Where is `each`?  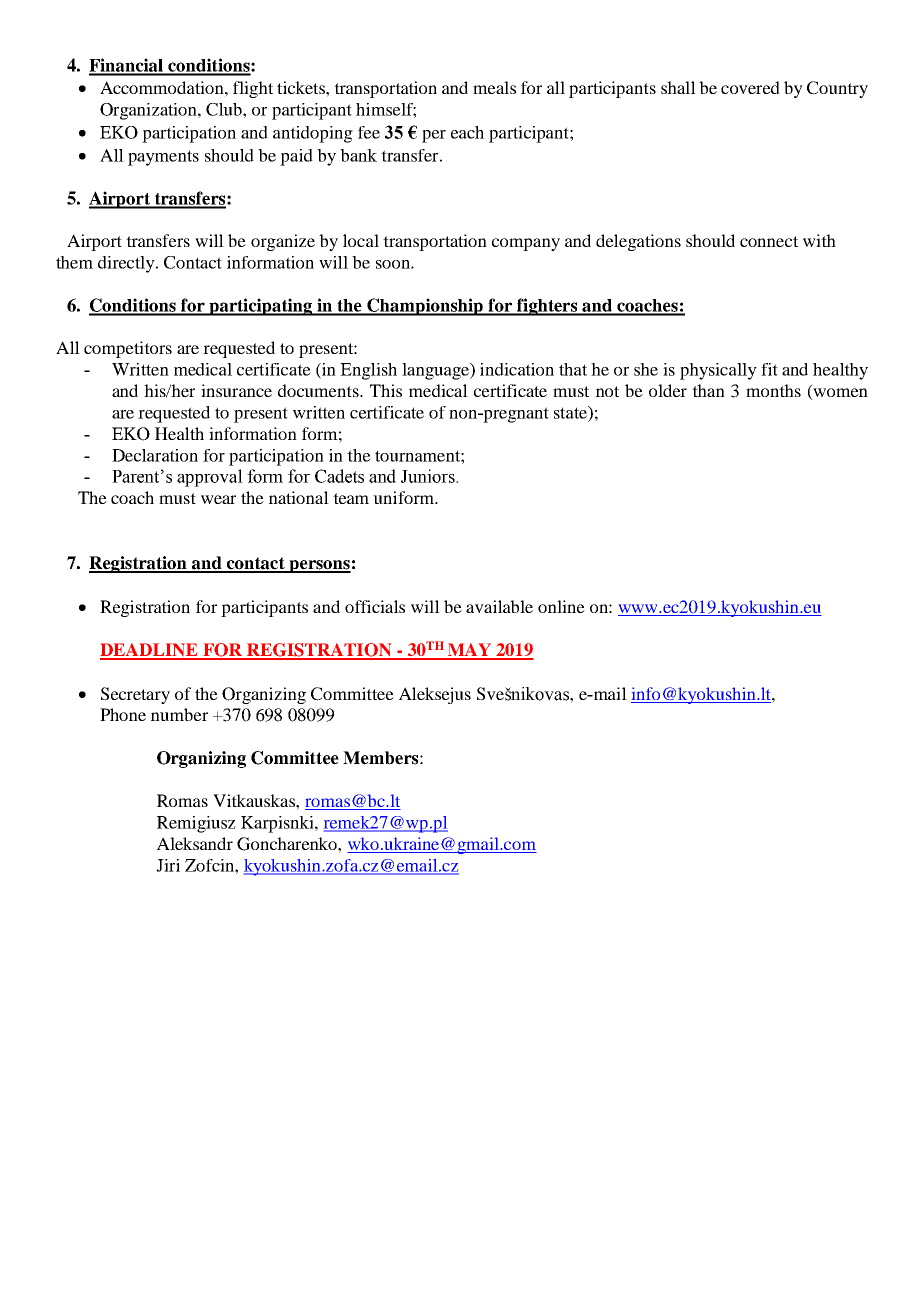 each is located at coordinates (467, 132).
